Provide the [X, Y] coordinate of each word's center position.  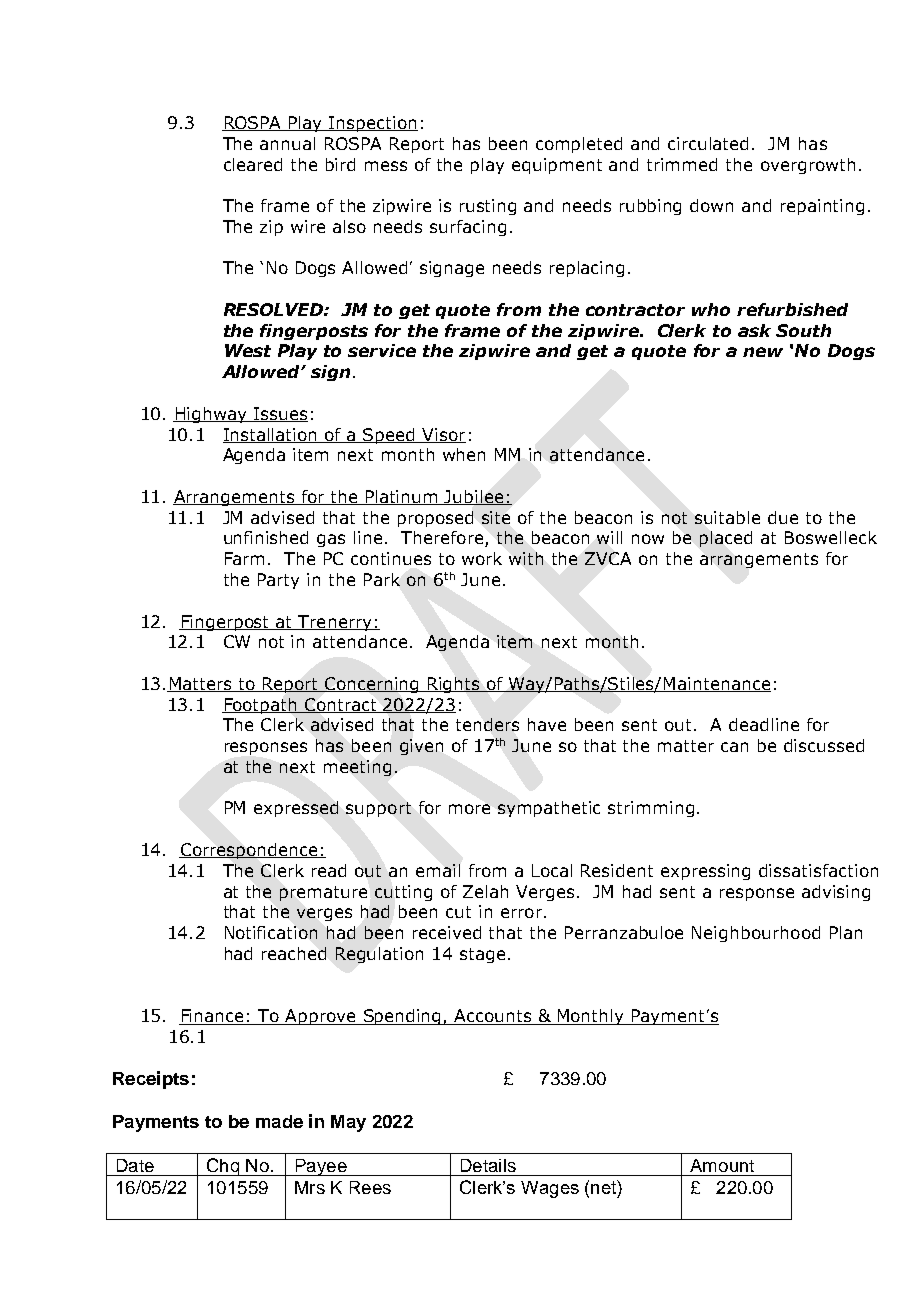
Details [488, 1165]
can [734, 747]
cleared [253, 164]
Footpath [260, 706]
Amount [722, 1165]
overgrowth [808, 166]
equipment [557, 166]
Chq [222, 1167]
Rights [454, 685]
